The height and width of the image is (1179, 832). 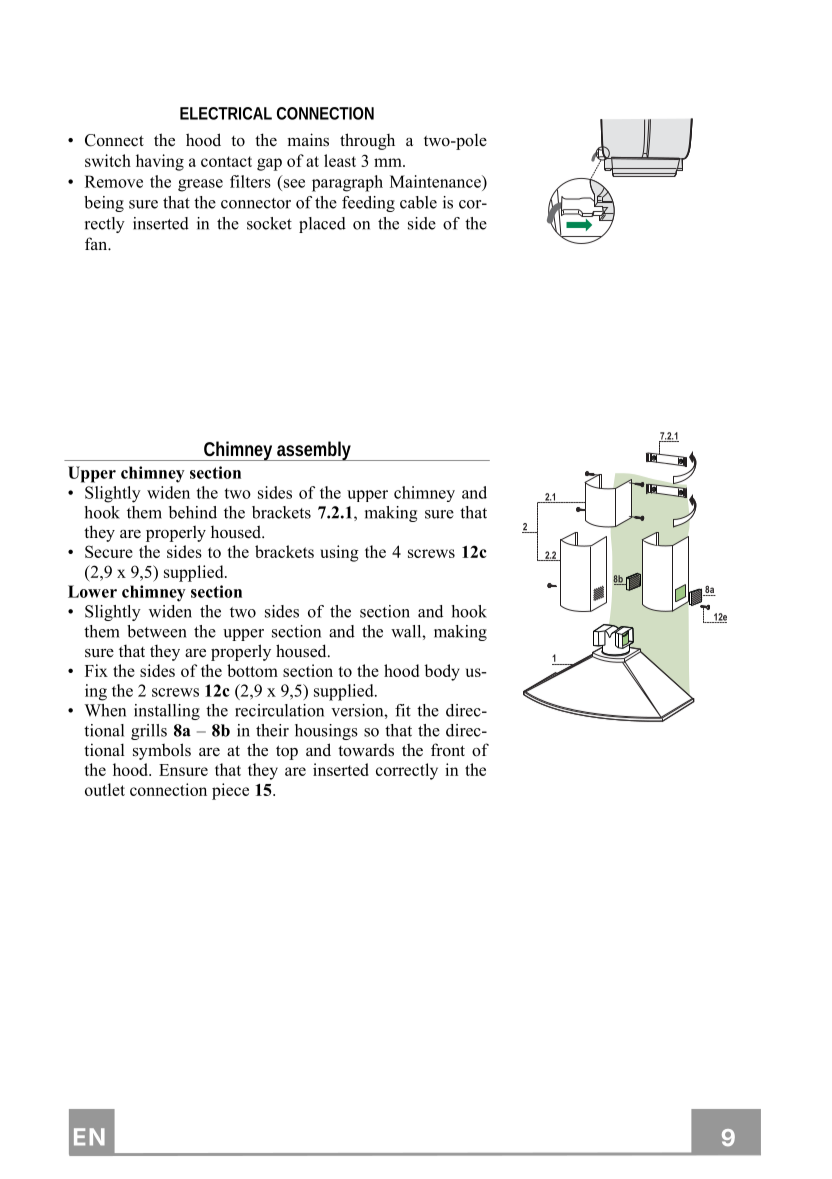 What do you see at coordinates (287, 752) in the image?
I see `top` at bounding box center [287, 752].
